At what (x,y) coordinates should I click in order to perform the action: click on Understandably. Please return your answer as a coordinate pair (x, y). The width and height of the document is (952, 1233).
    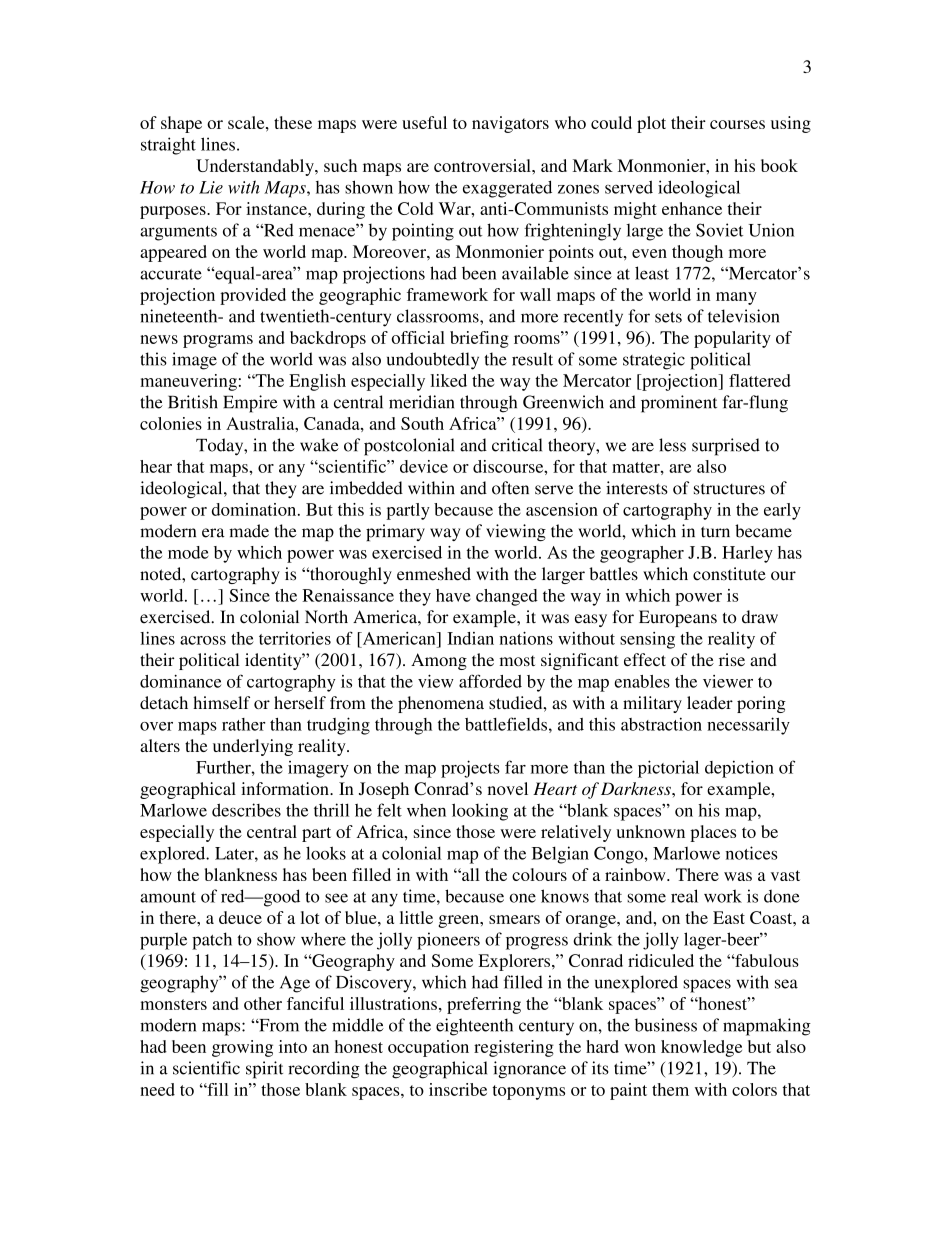
    Looking at the image, I should click on (256, 167).
